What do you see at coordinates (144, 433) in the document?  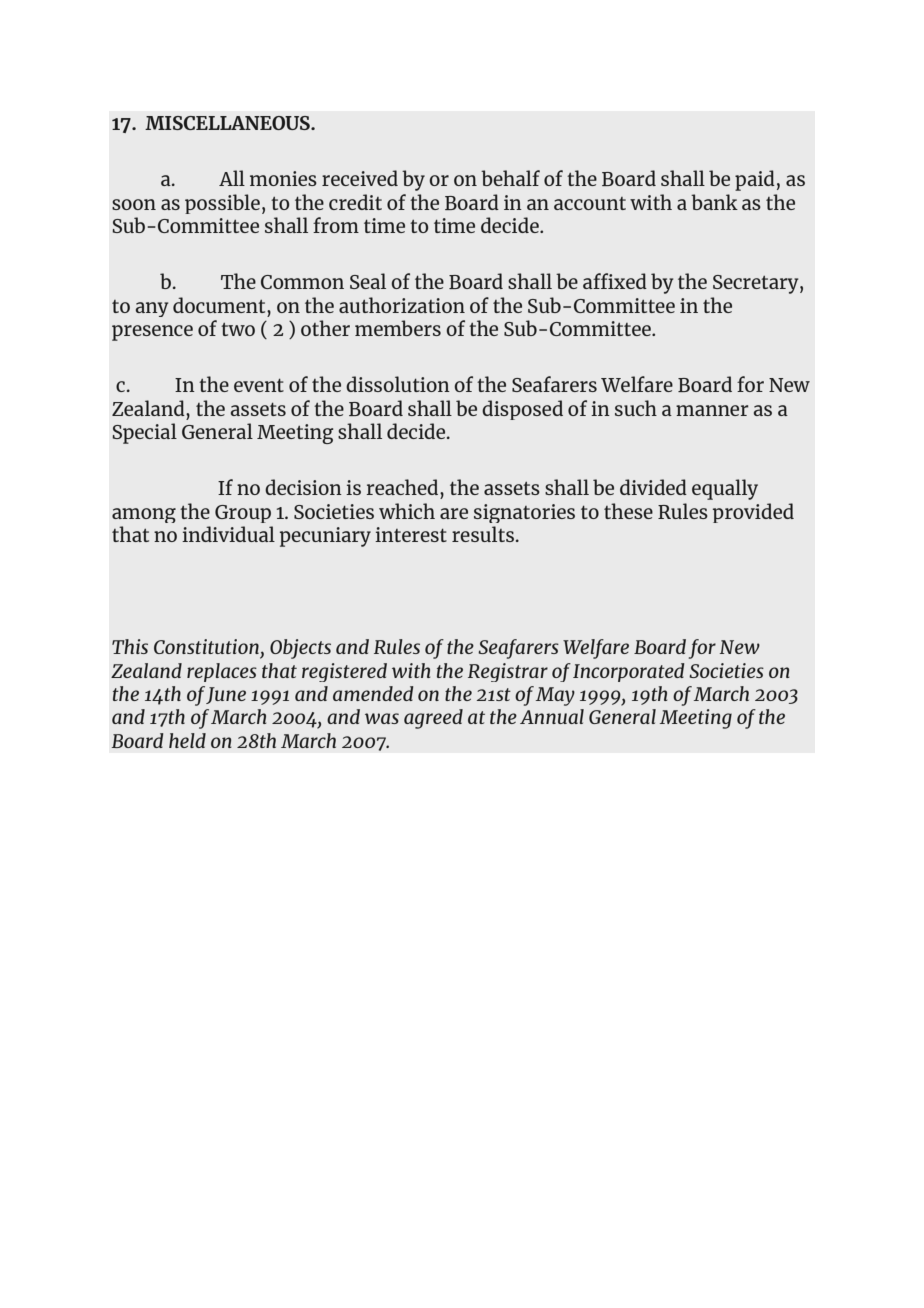 I see `Special` at bounding box center [144, 433].
